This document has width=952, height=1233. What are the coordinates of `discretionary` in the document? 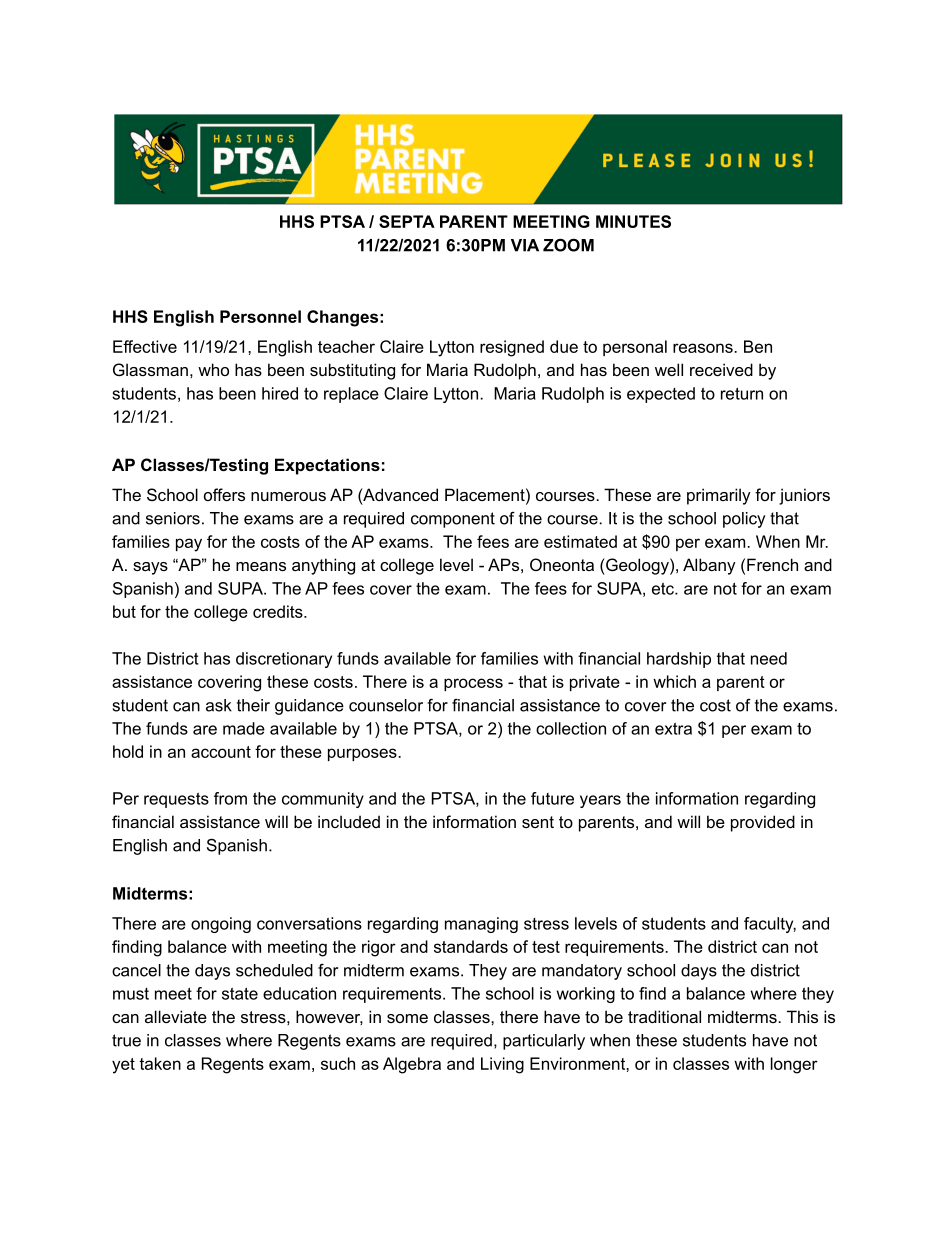 It's located at (284, 660).
